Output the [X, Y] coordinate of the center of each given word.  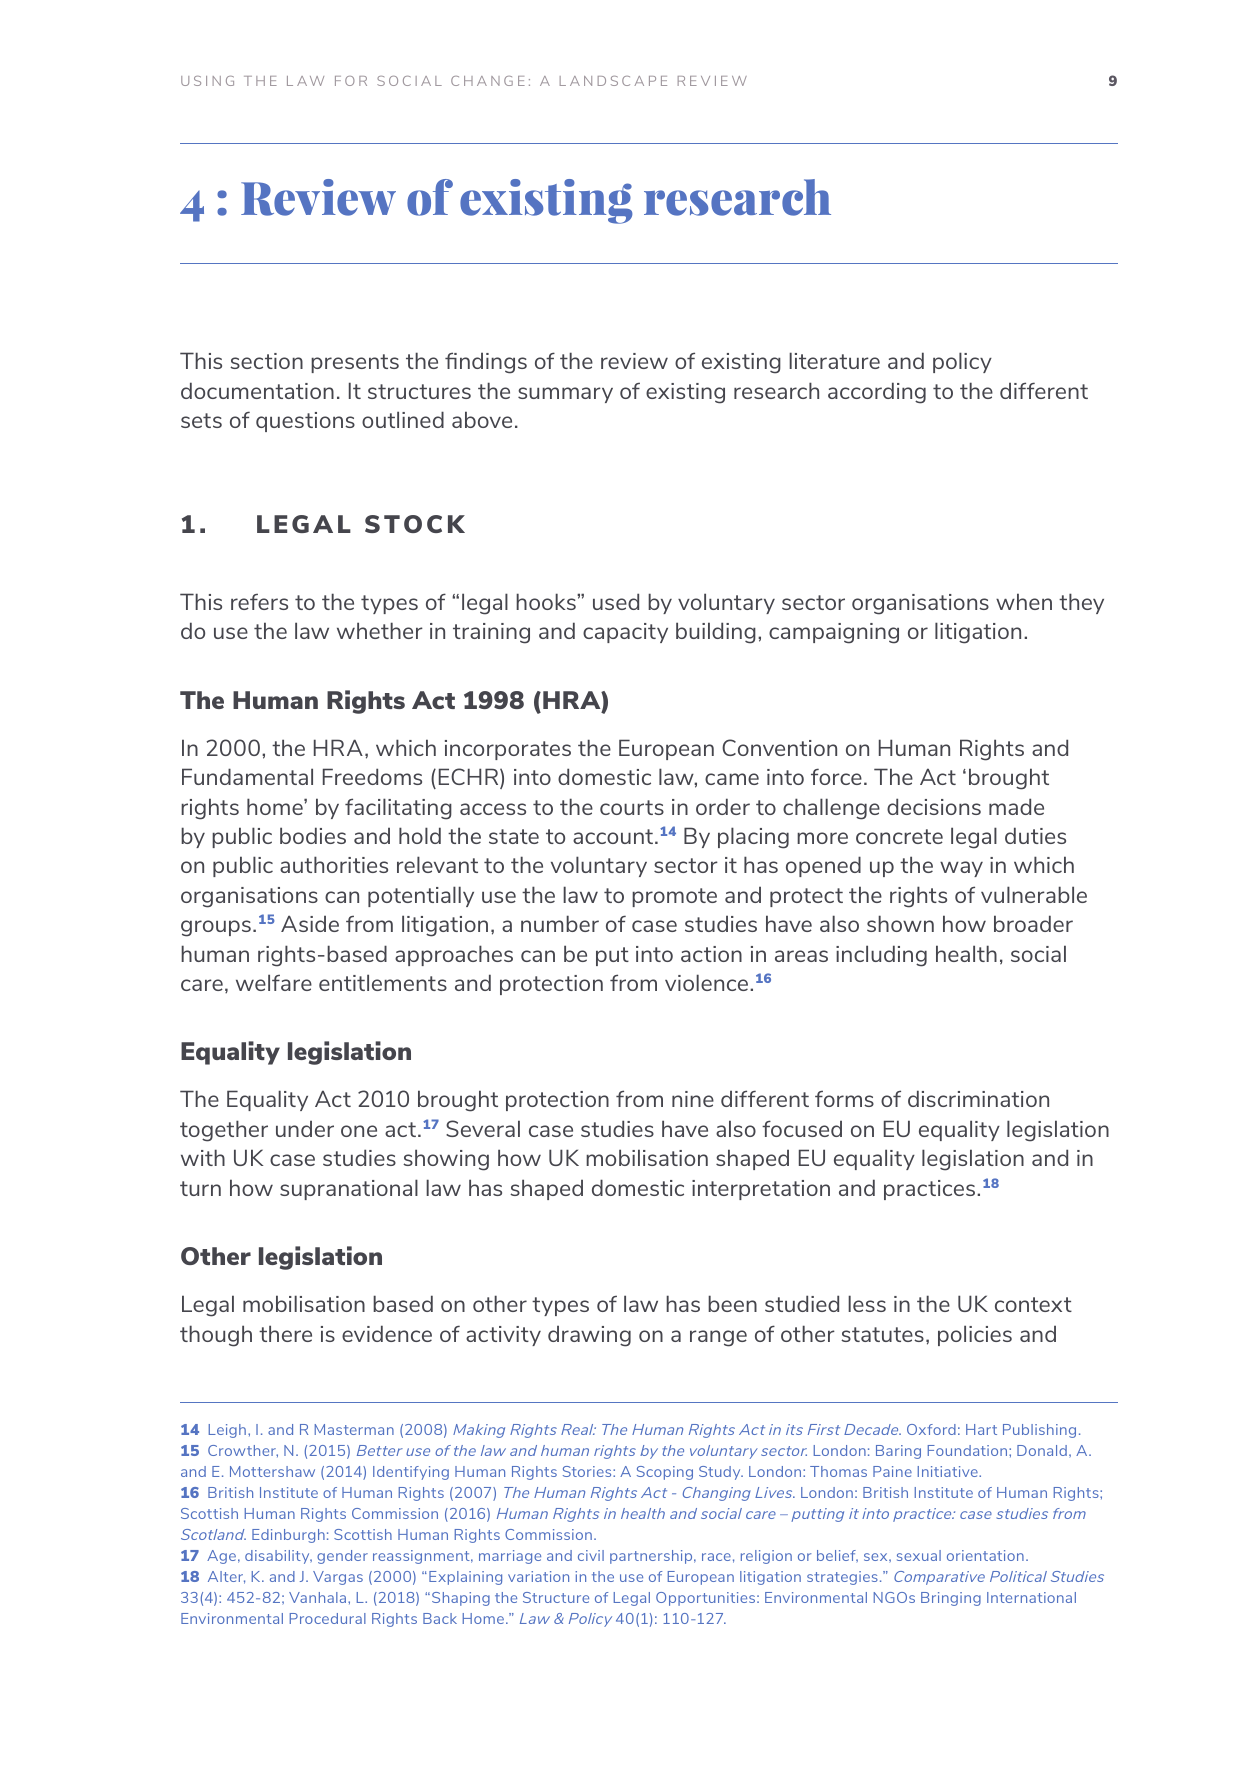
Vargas [338, 1578]
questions [305, 422]
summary [565, 395]
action [711, 954]
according [877, 393]
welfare [274, 982]
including [881, 956]
